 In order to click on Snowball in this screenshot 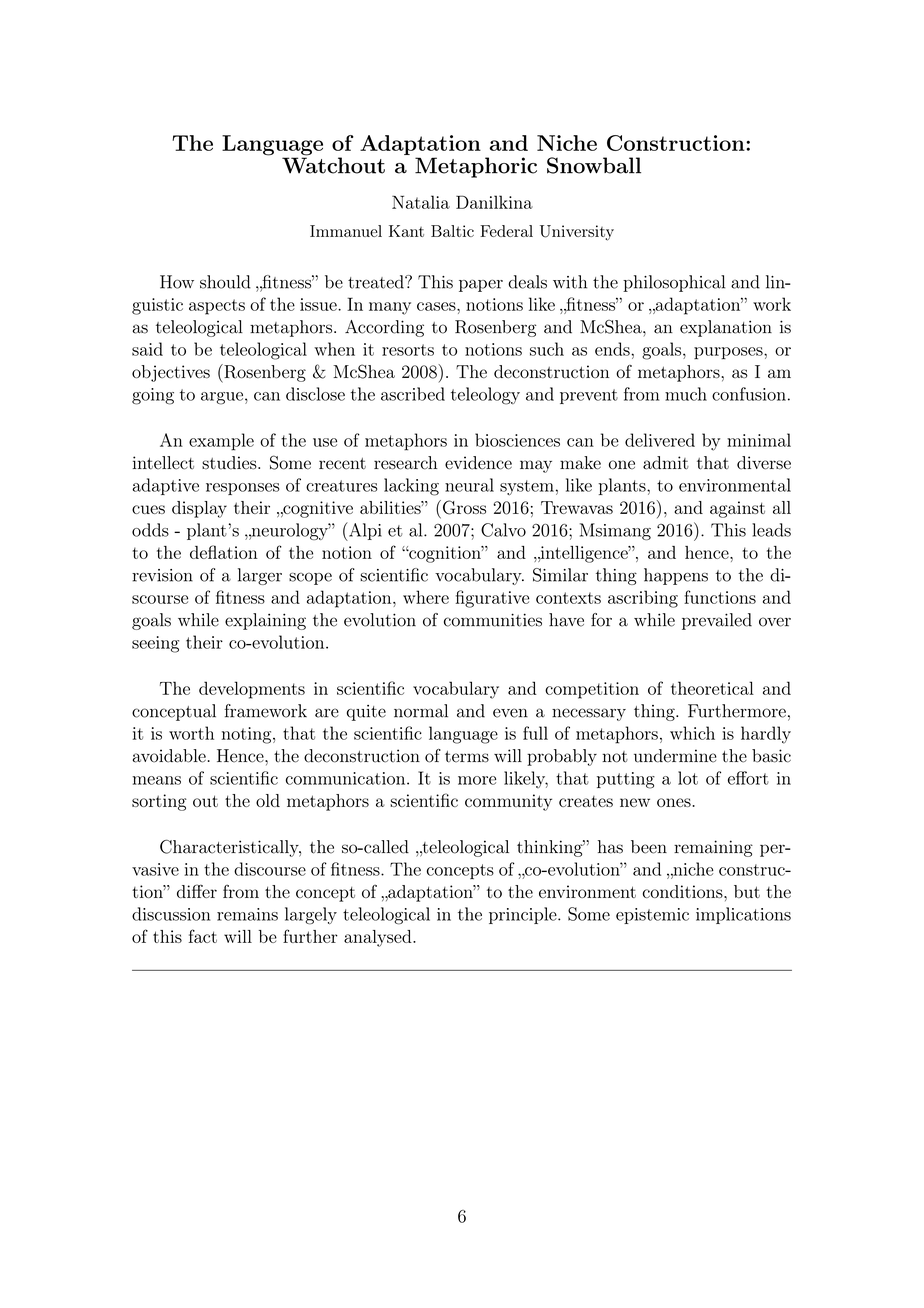, I will do `click(594, 165)`.
